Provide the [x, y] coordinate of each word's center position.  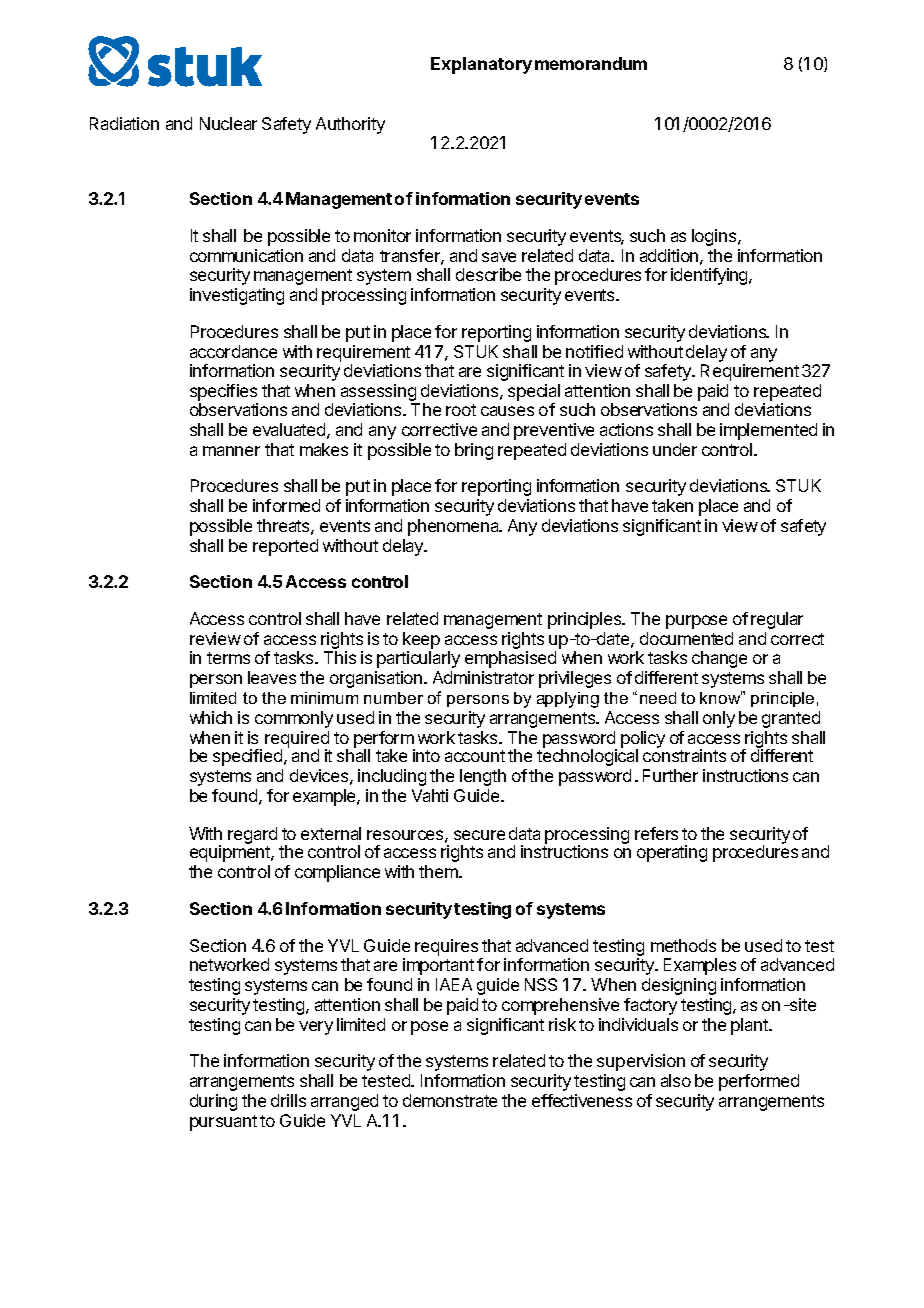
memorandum [591, 63]
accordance [233, 351]
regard [252, 835]
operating [672, 853]
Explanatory [481, 65]
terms [228, 658]
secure [479, 835]
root [461, 410]
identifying [710, 276]
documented [686, 638]
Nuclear [228, 123]
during [213, 1102]
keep [421, 642]
